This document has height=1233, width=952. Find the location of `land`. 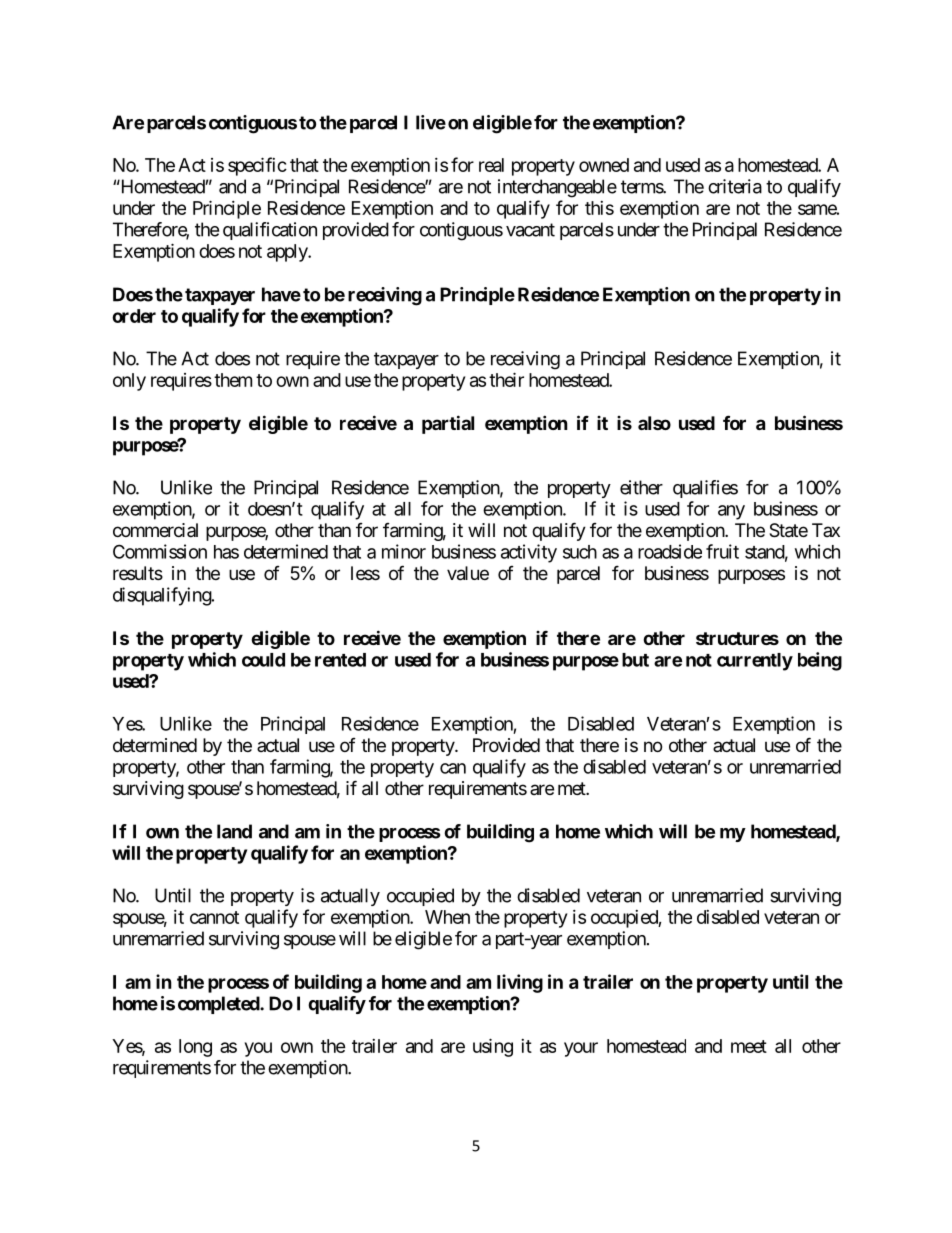

land is located at coordinates (234, 831).
